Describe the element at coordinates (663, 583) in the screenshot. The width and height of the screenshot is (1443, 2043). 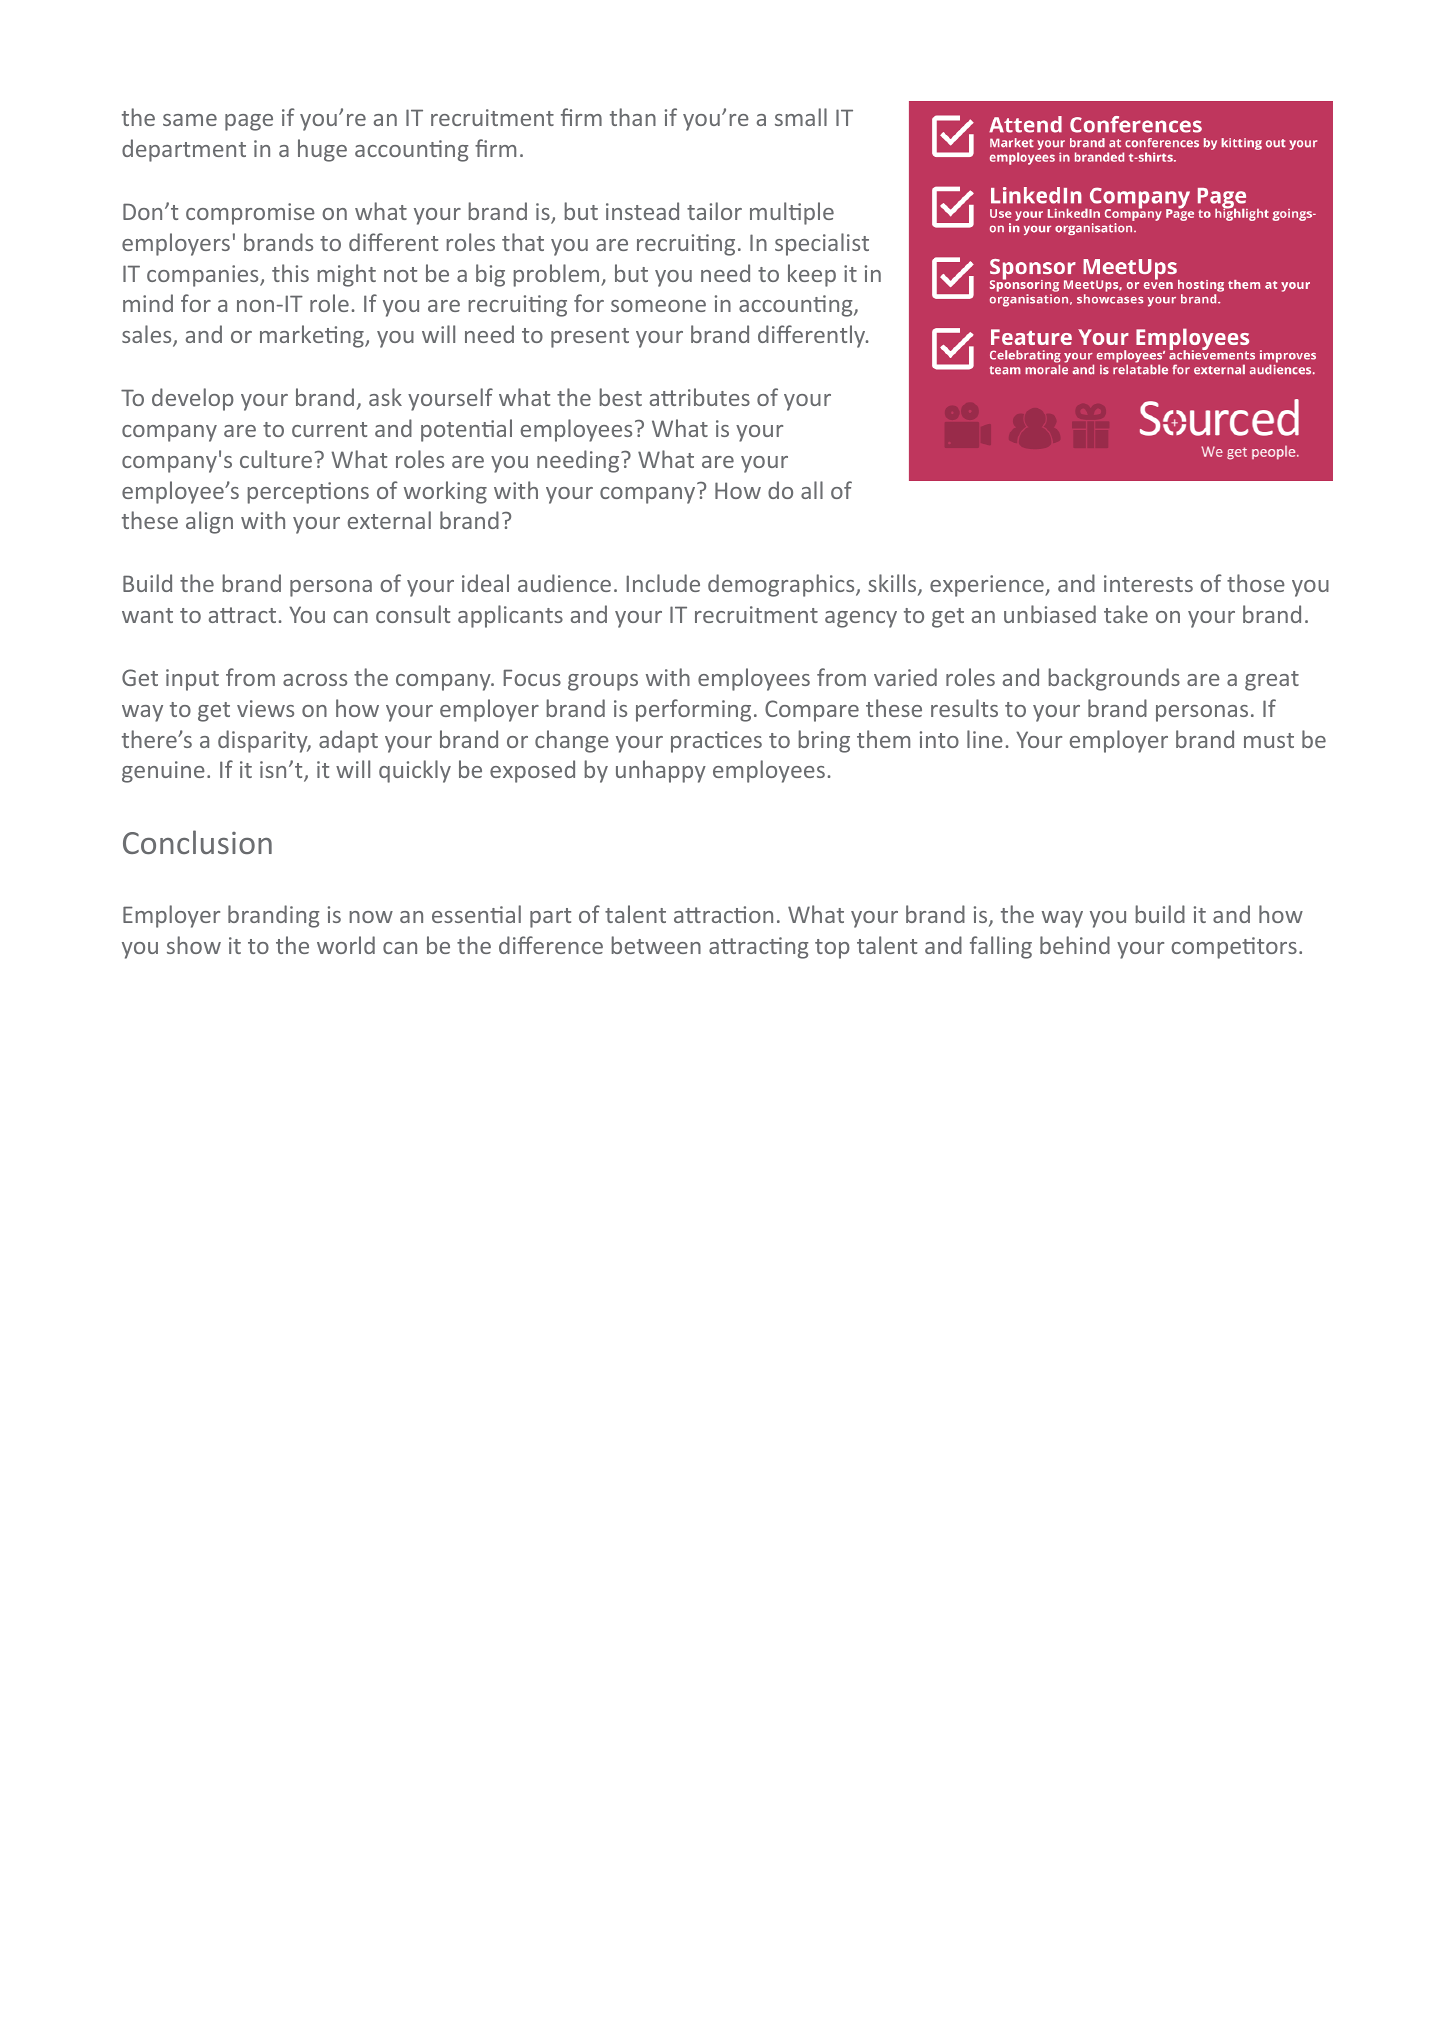
I see `Include` at that location.
